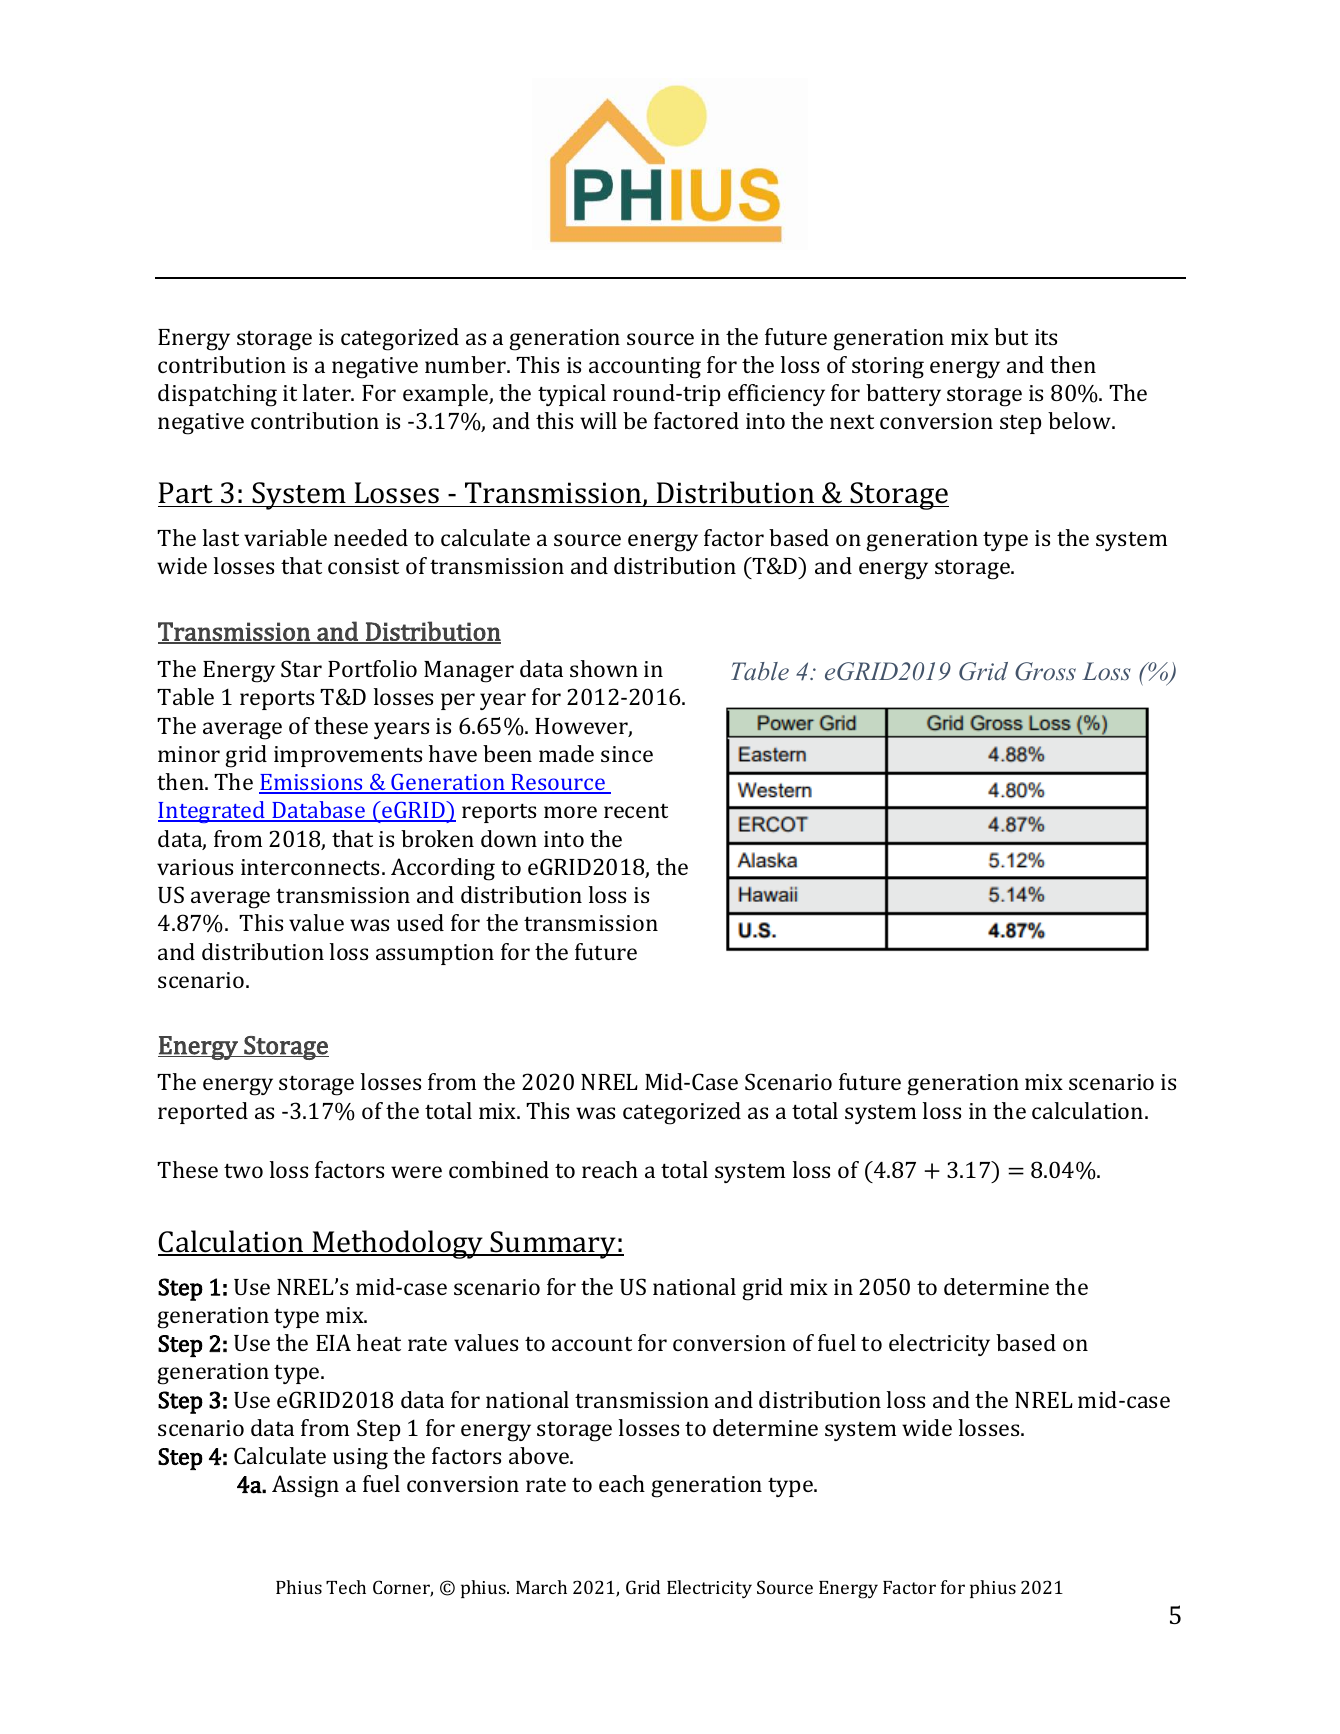 The height and width of the image is (1734, 1340). I want to click on two, so click(243, 1171).
